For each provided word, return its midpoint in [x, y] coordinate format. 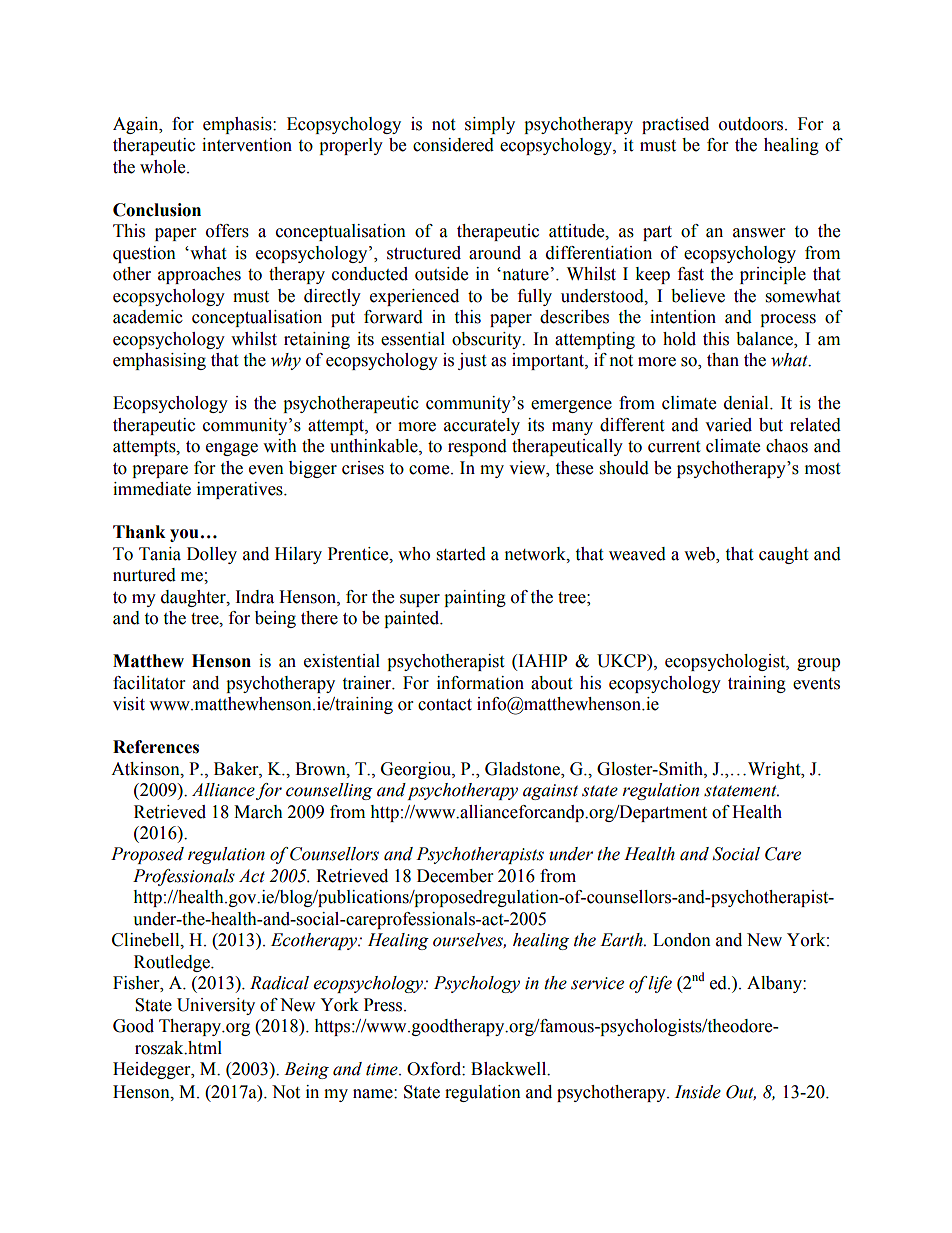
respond [477, 447]
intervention [247, 145]
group [818, 664]
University [216, 1006]
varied [728, 425]
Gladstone [523, 769]
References [156, 747]
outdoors [752, 124]
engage [232, 449]
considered [453, 145]
